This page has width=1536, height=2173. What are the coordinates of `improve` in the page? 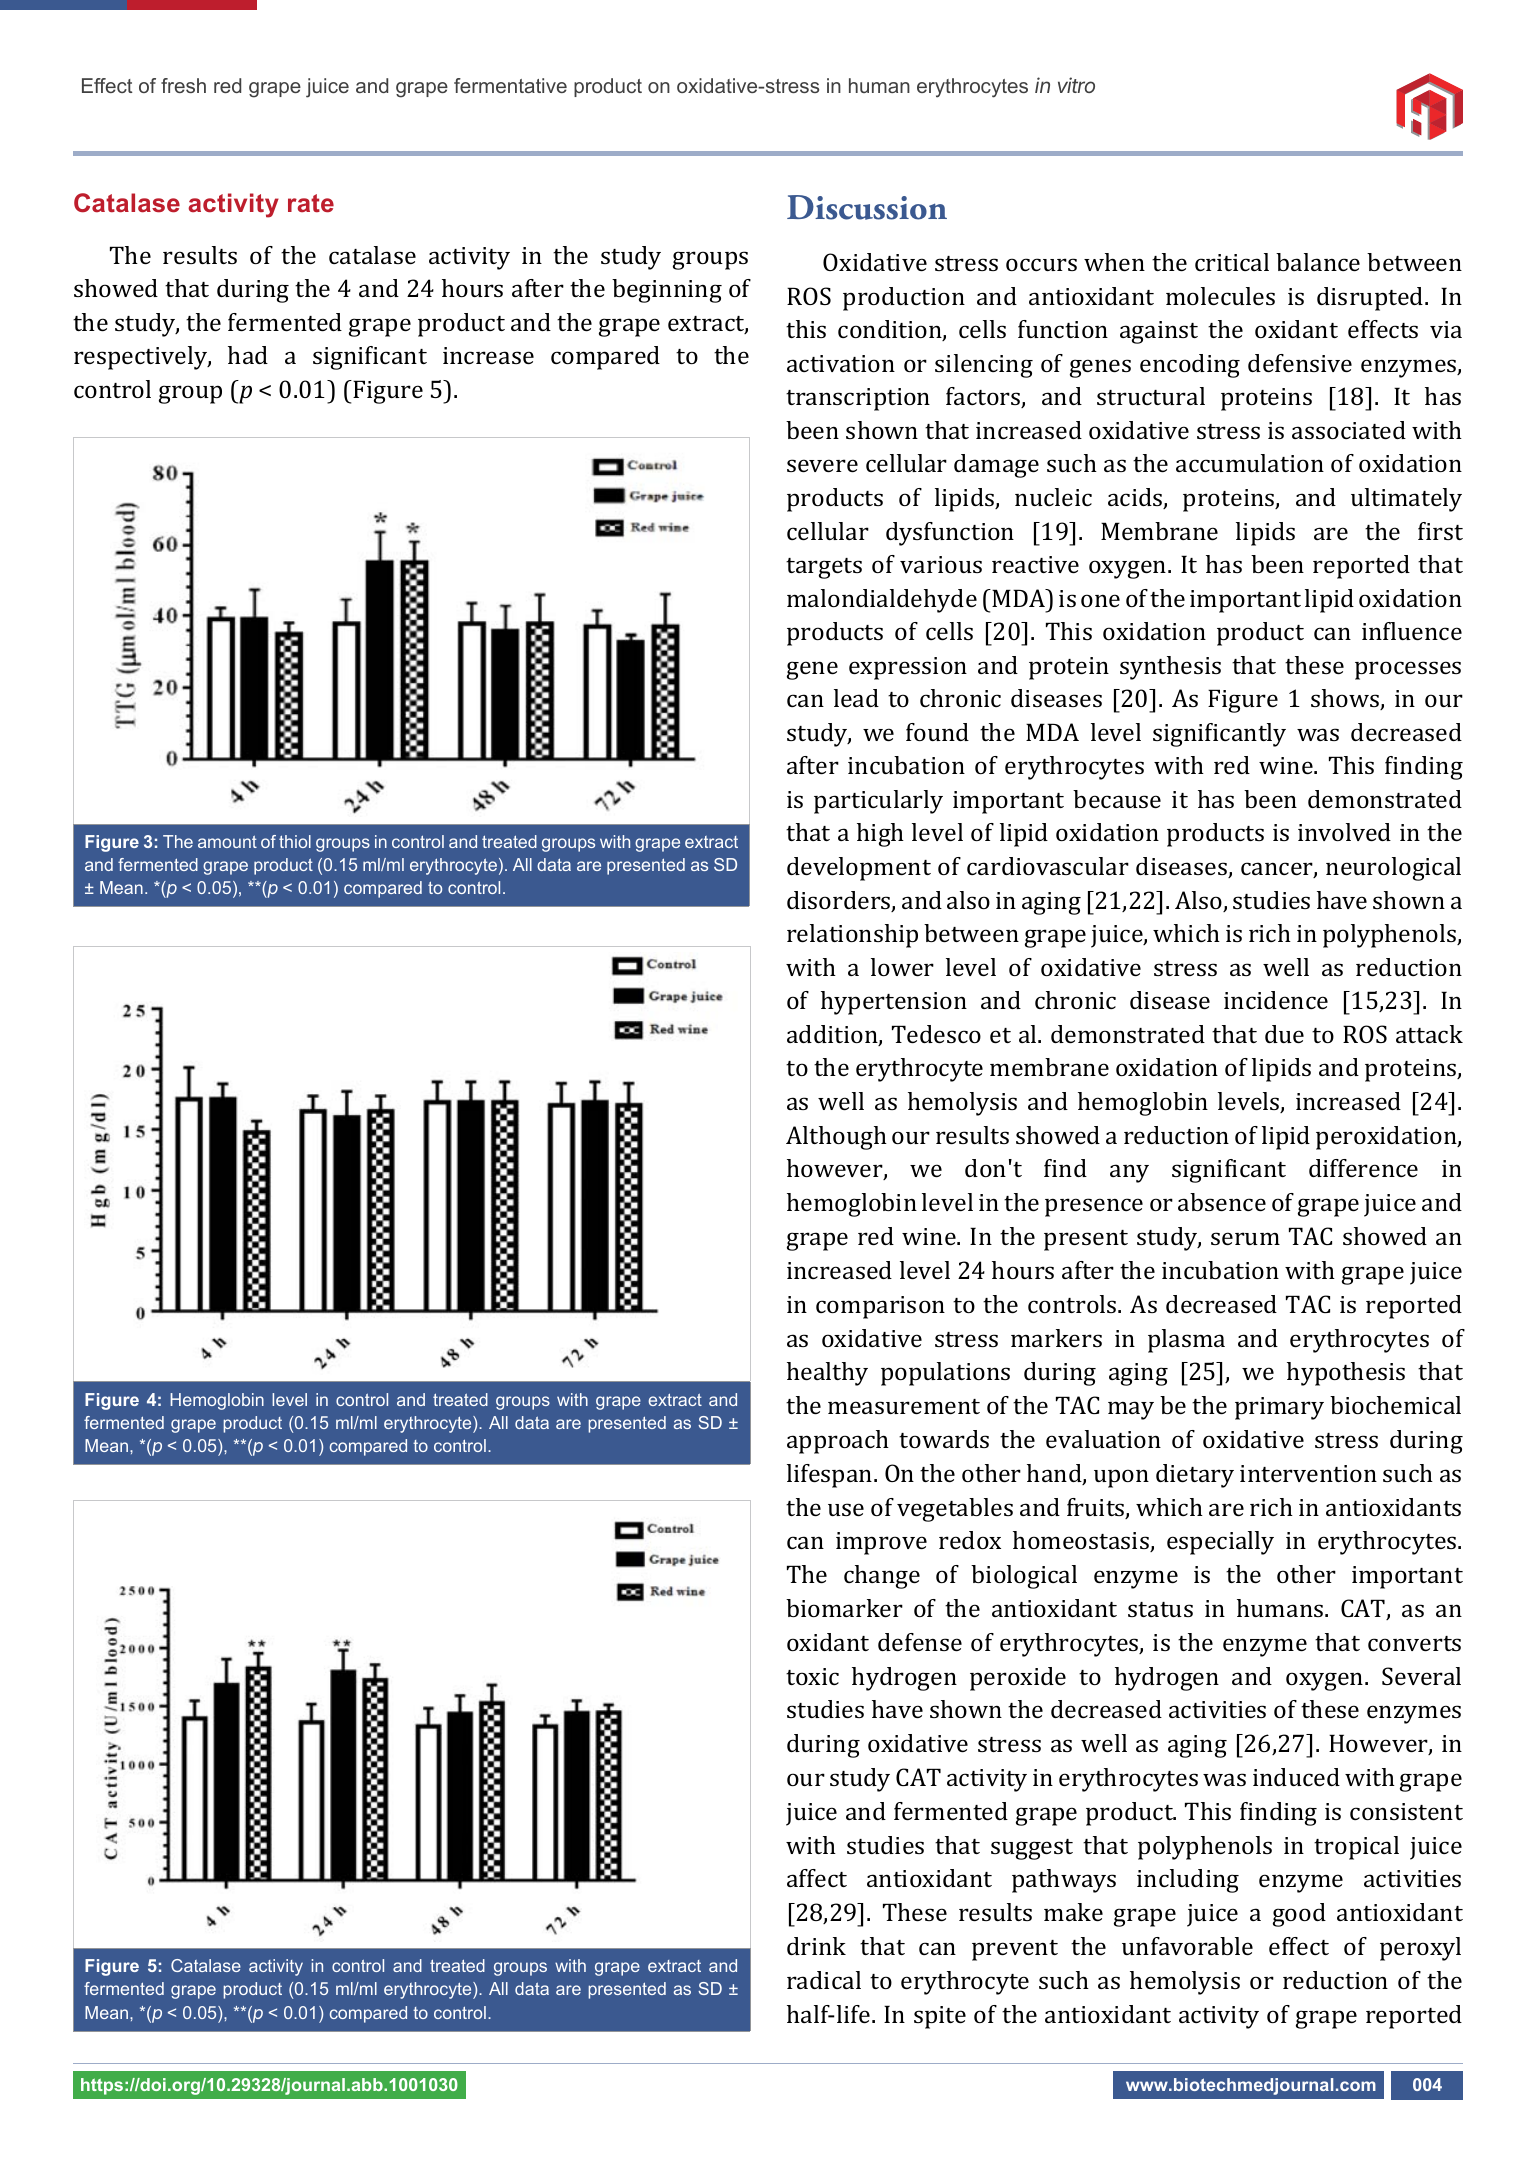 It's located at (881, 1543).
